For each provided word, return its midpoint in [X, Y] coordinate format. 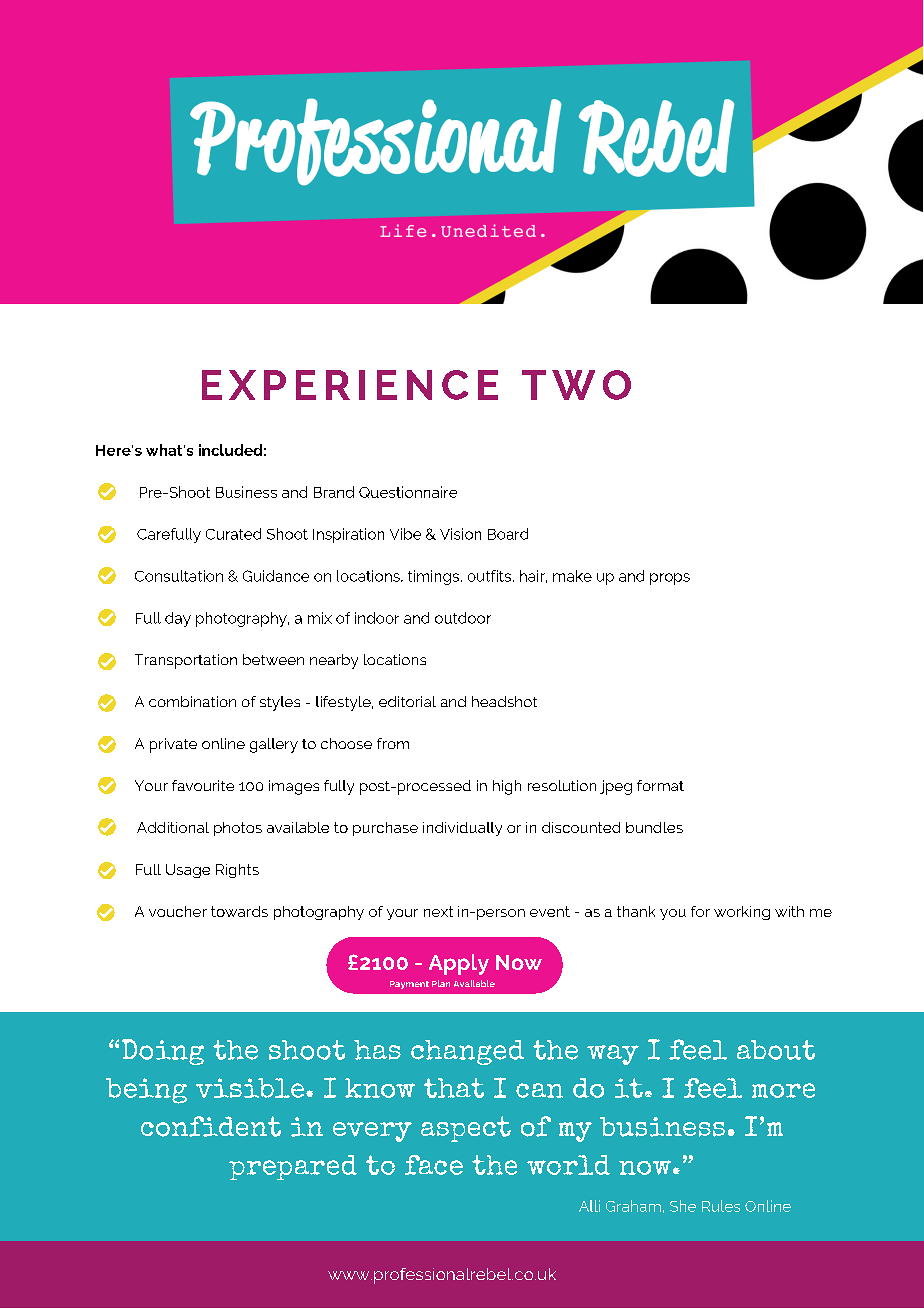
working [742, 913]
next [438, 911]
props [670, 579]
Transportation [186, 661]
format [660, 785]
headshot [504, 701]
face [434, 1165]
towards [239, 911]
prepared [293, 1167]
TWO [576, 385]
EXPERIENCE [350, 385]
